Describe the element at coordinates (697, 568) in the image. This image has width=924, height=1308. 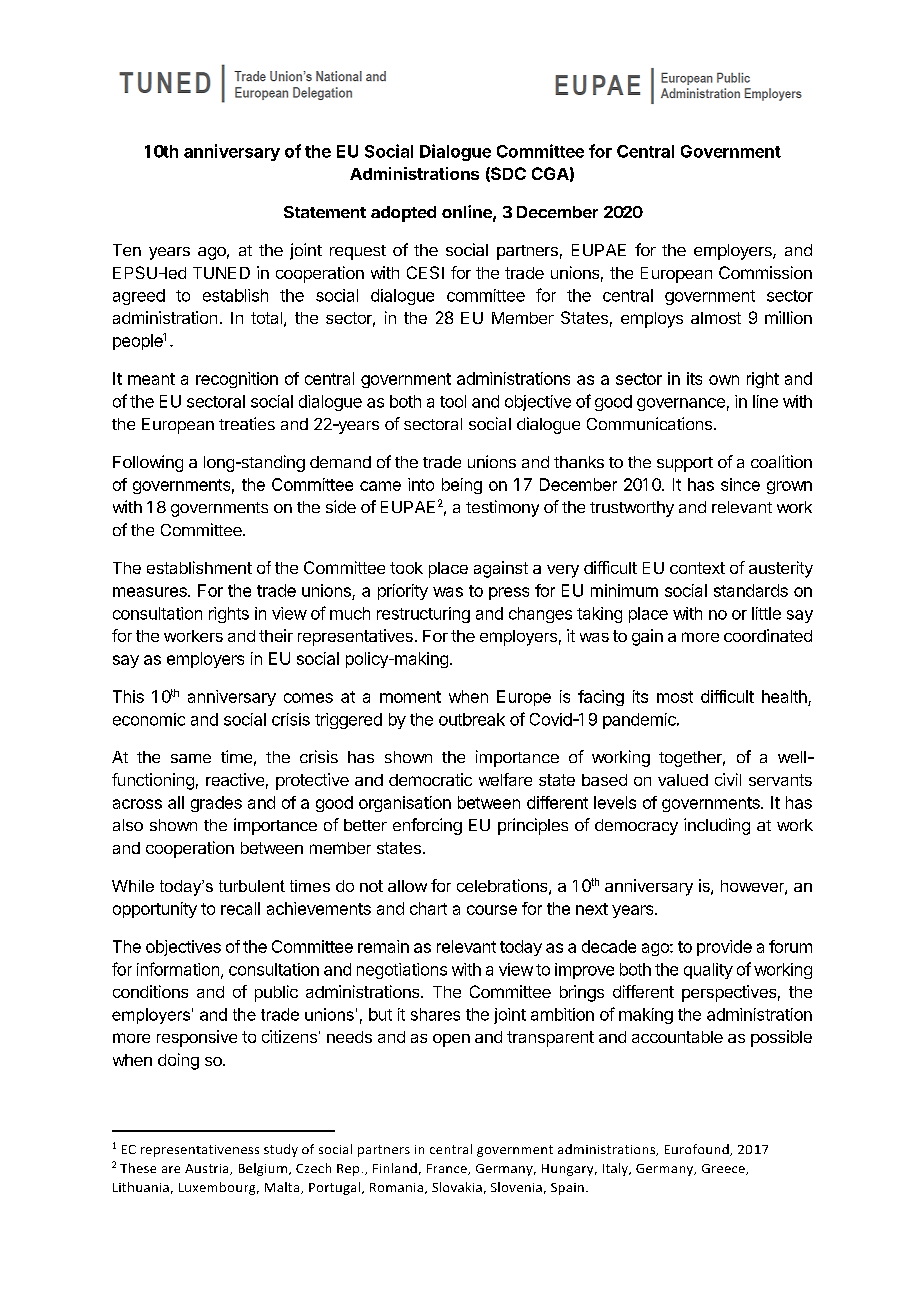
I see `context` at that location.
